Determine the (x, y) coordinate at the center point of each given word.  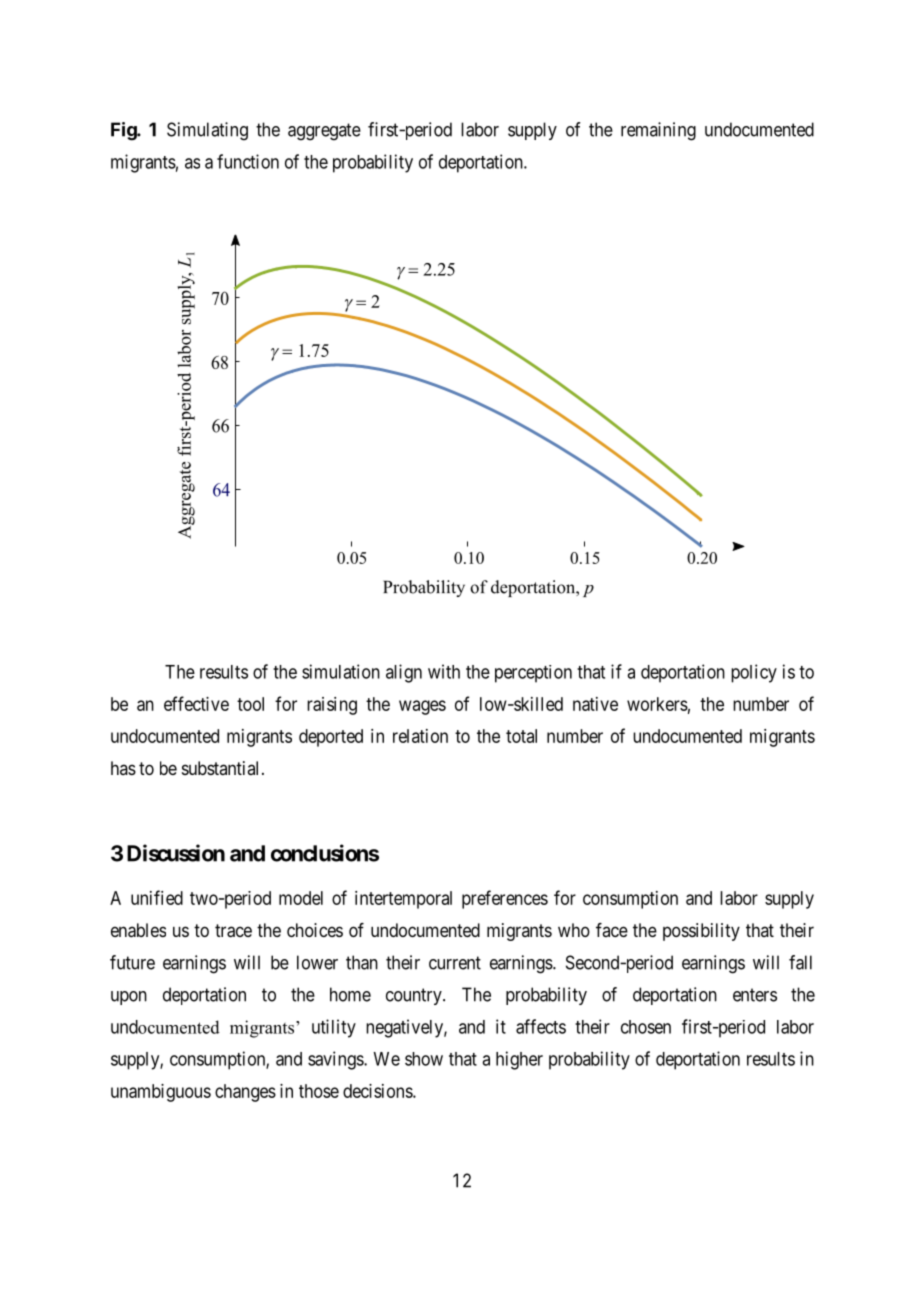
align (404, 673)
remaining (658, 131)
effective (196, 703)
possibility (701, 932)
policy (754, 673)
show (424, 1059)
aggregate (324, 132)
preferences (505, 899)
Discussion (176, 853)
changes (245, 1093)
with (444, 671)
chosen (646, 1027)
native (595, 704)
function (248, 161)
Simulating (207, 131)
